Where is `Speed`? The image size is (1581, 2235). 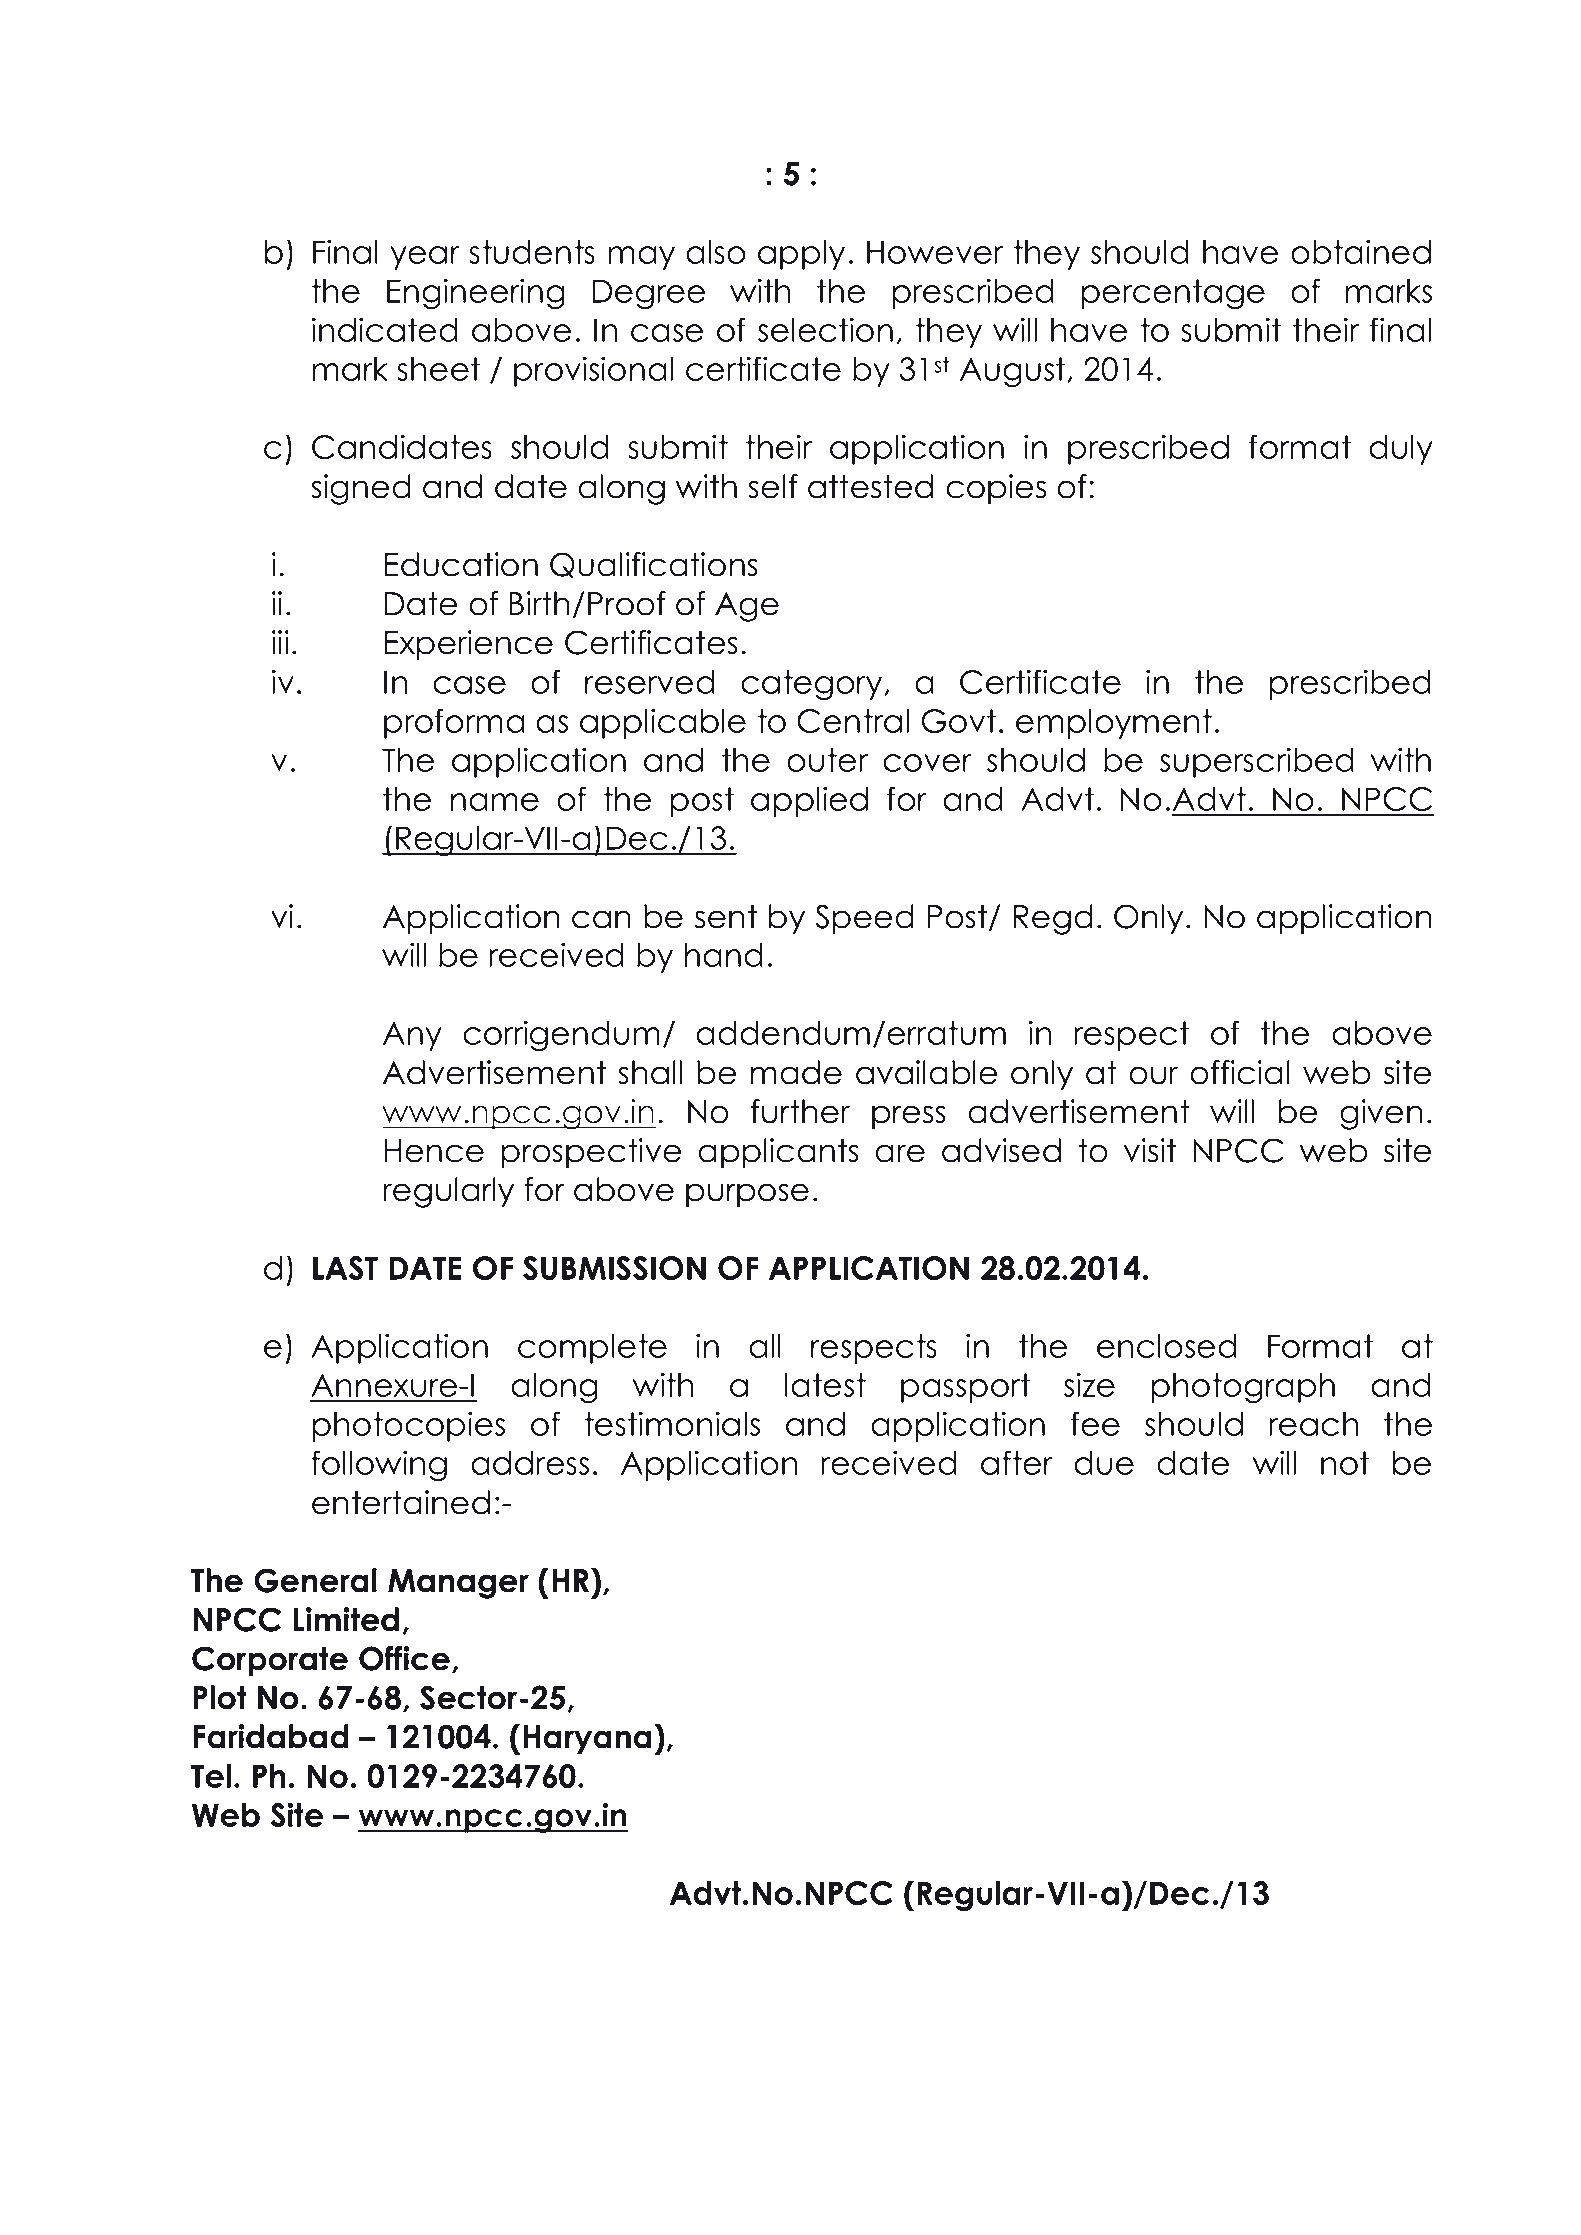 Speed is located at coordinates (864, 919).
